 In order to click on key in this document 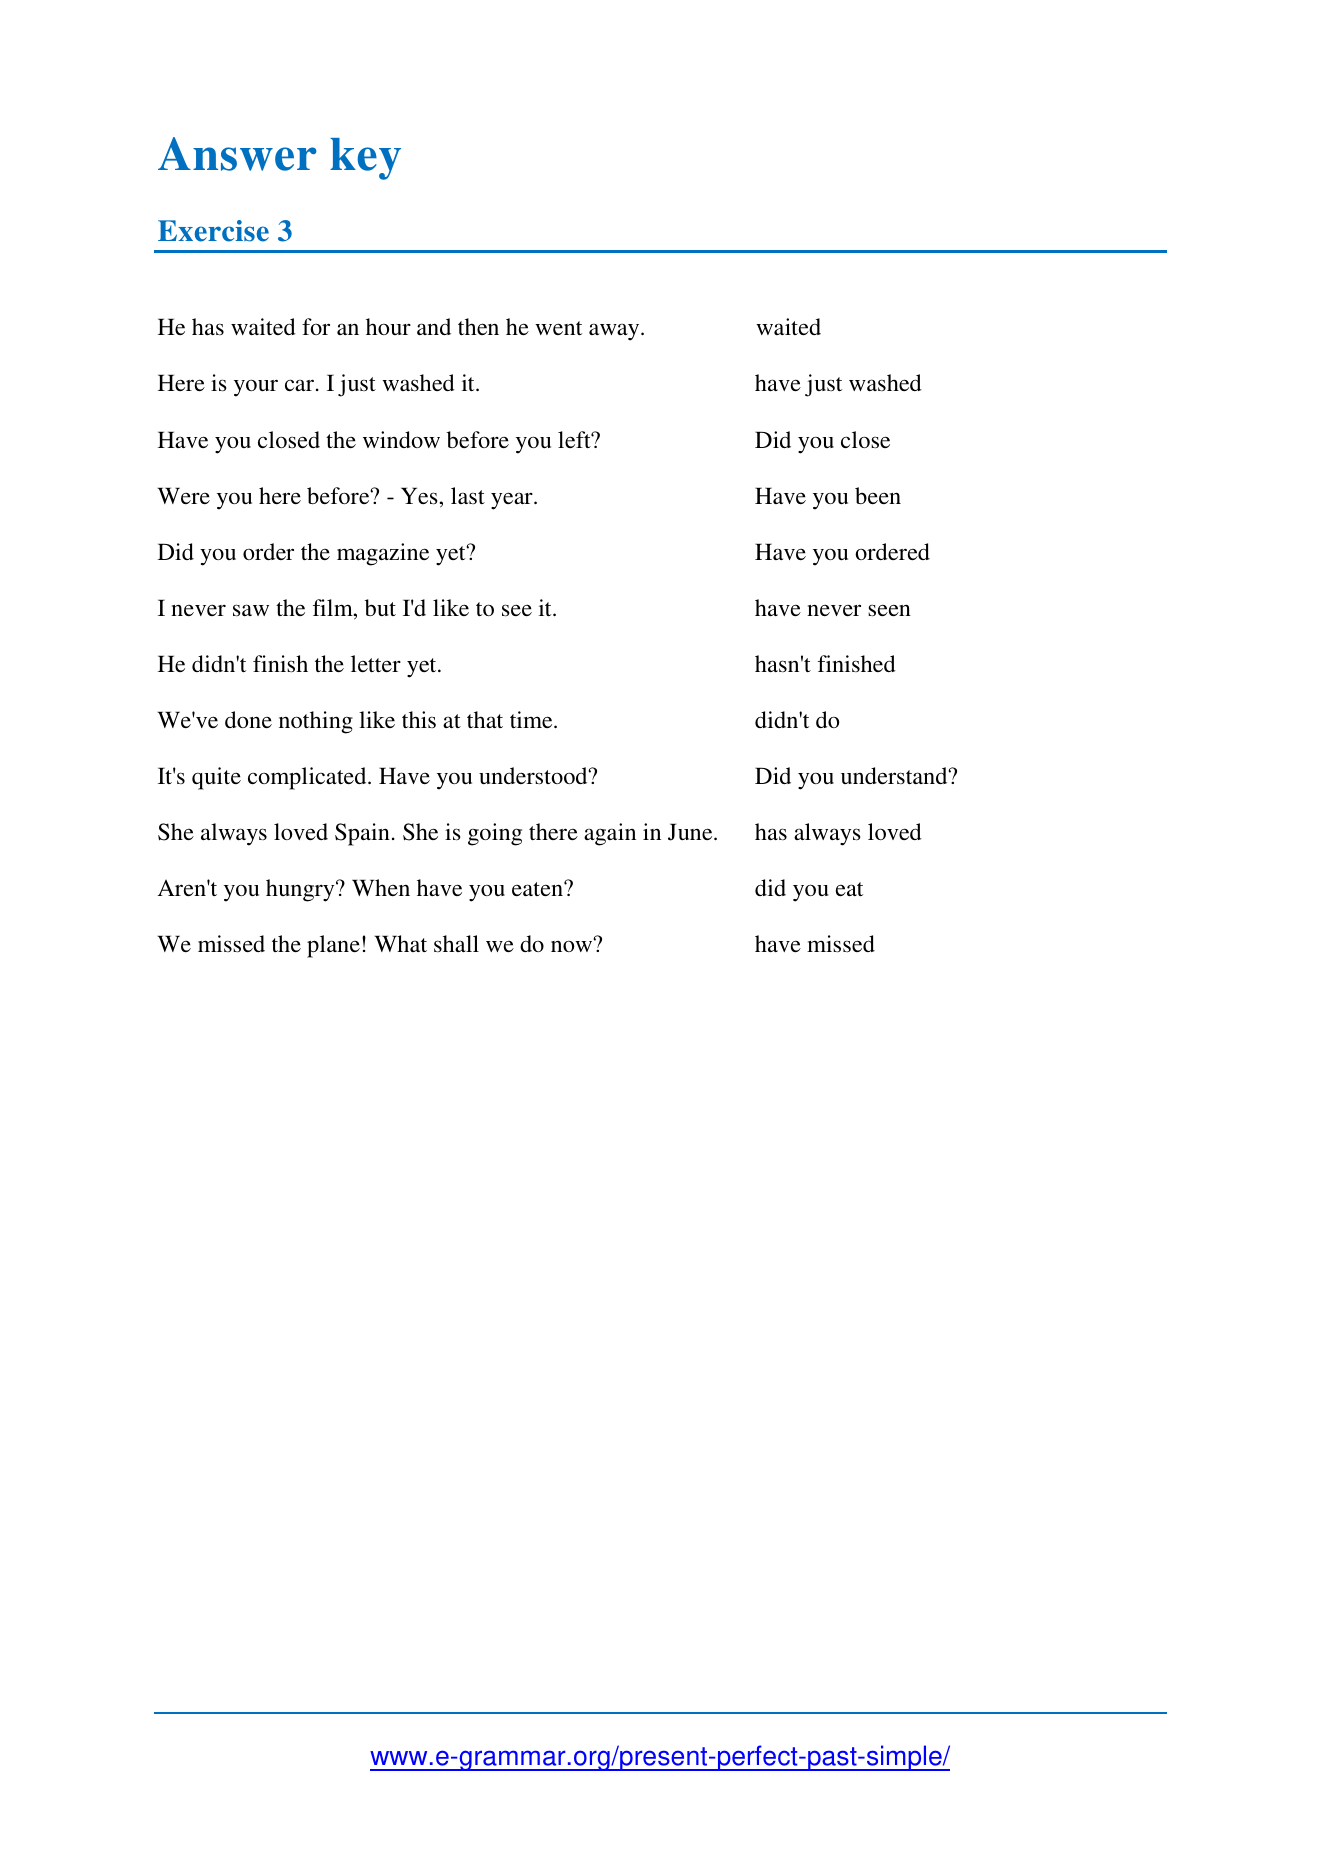, I will do `click(365, 159)`.
